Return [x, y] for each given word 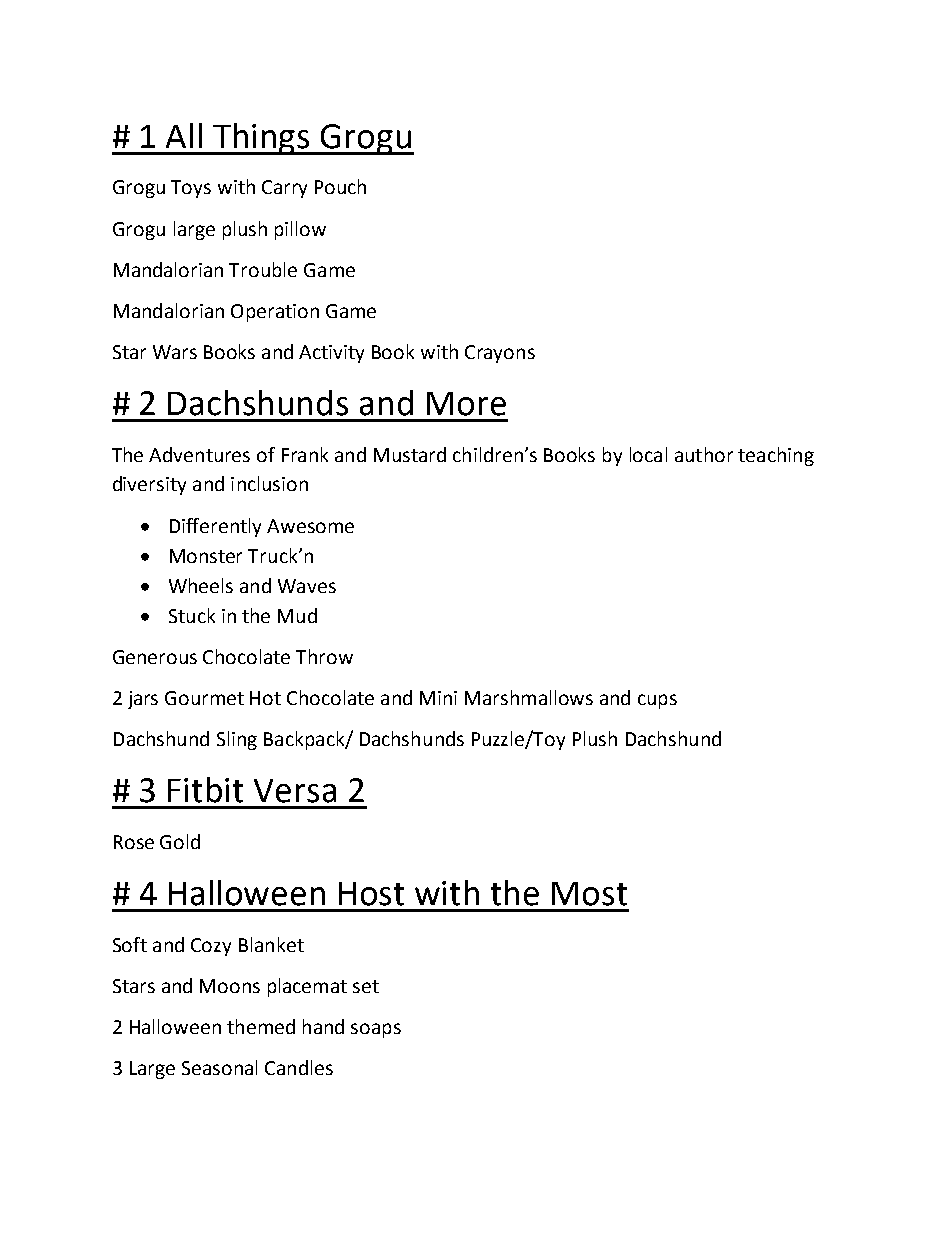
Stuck [192, 615]
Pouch [340, 186]
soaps [376, 1030]
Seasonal [219, 1067]
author [704, 454]
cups [657, 701]
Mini [438, 698]
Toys [191, 189]
